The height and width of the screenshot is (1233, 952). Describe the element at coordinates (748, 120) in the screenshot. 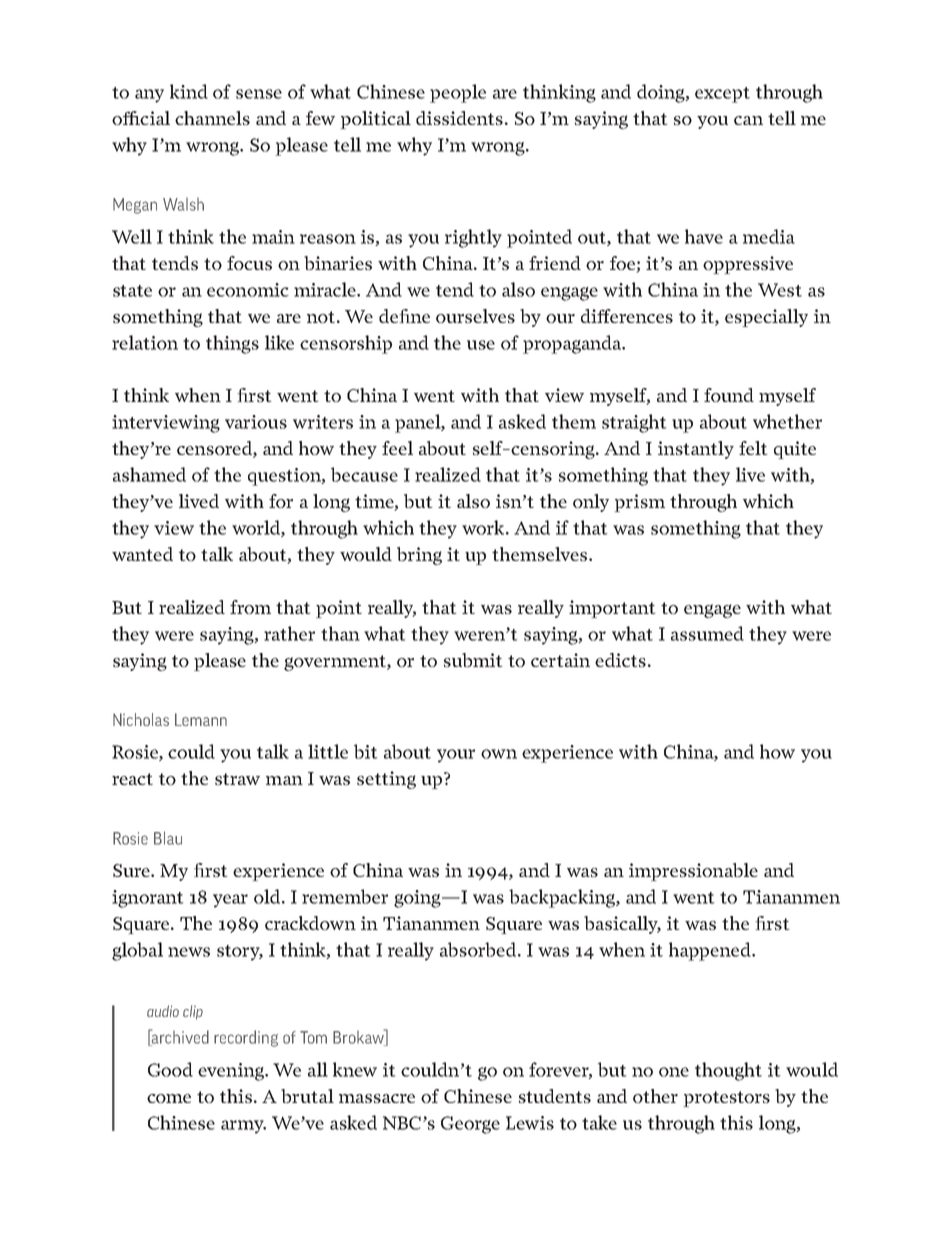

I see `can` at that location.
